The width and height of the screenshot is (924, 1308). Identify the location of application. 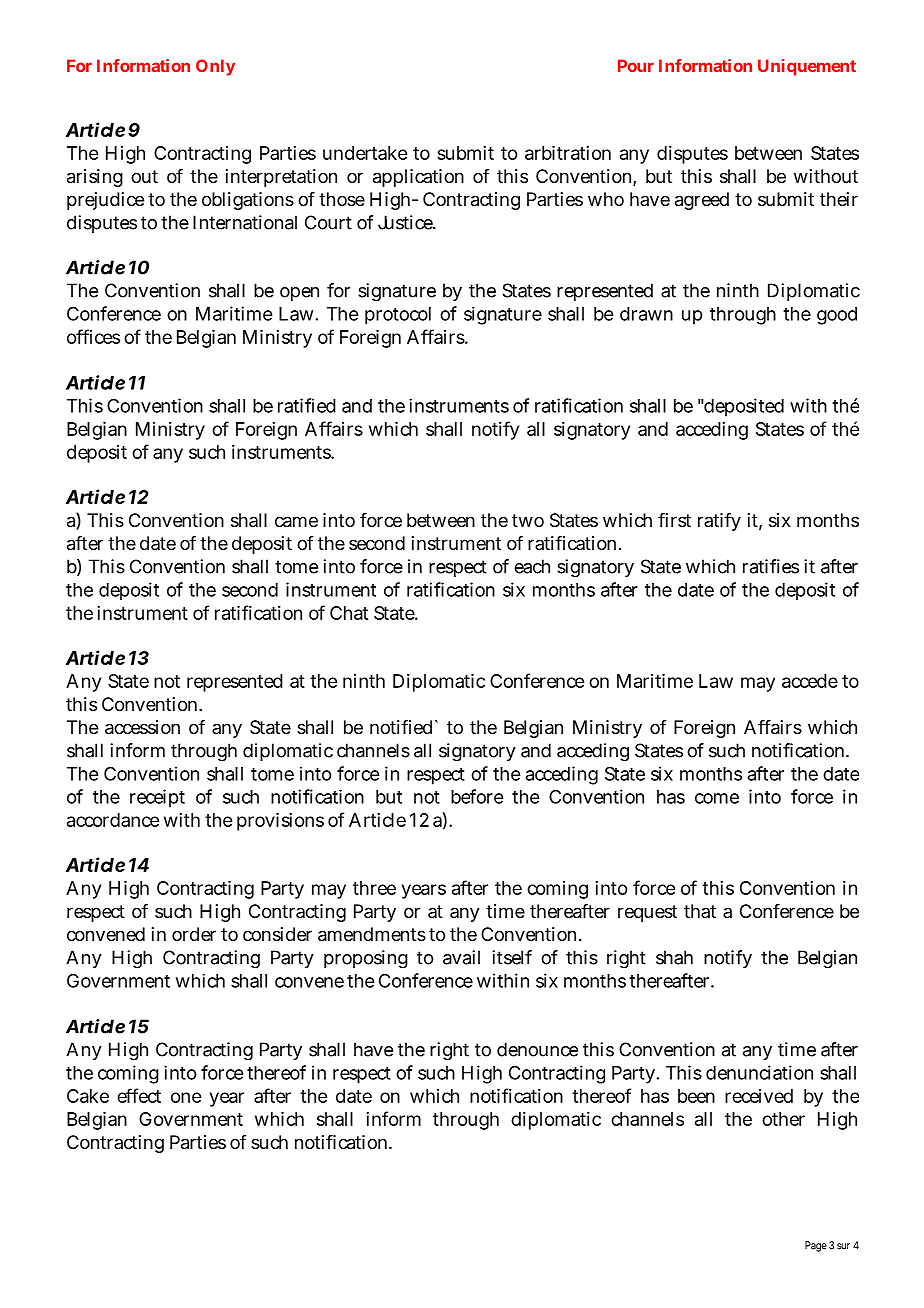
(418, 178).
